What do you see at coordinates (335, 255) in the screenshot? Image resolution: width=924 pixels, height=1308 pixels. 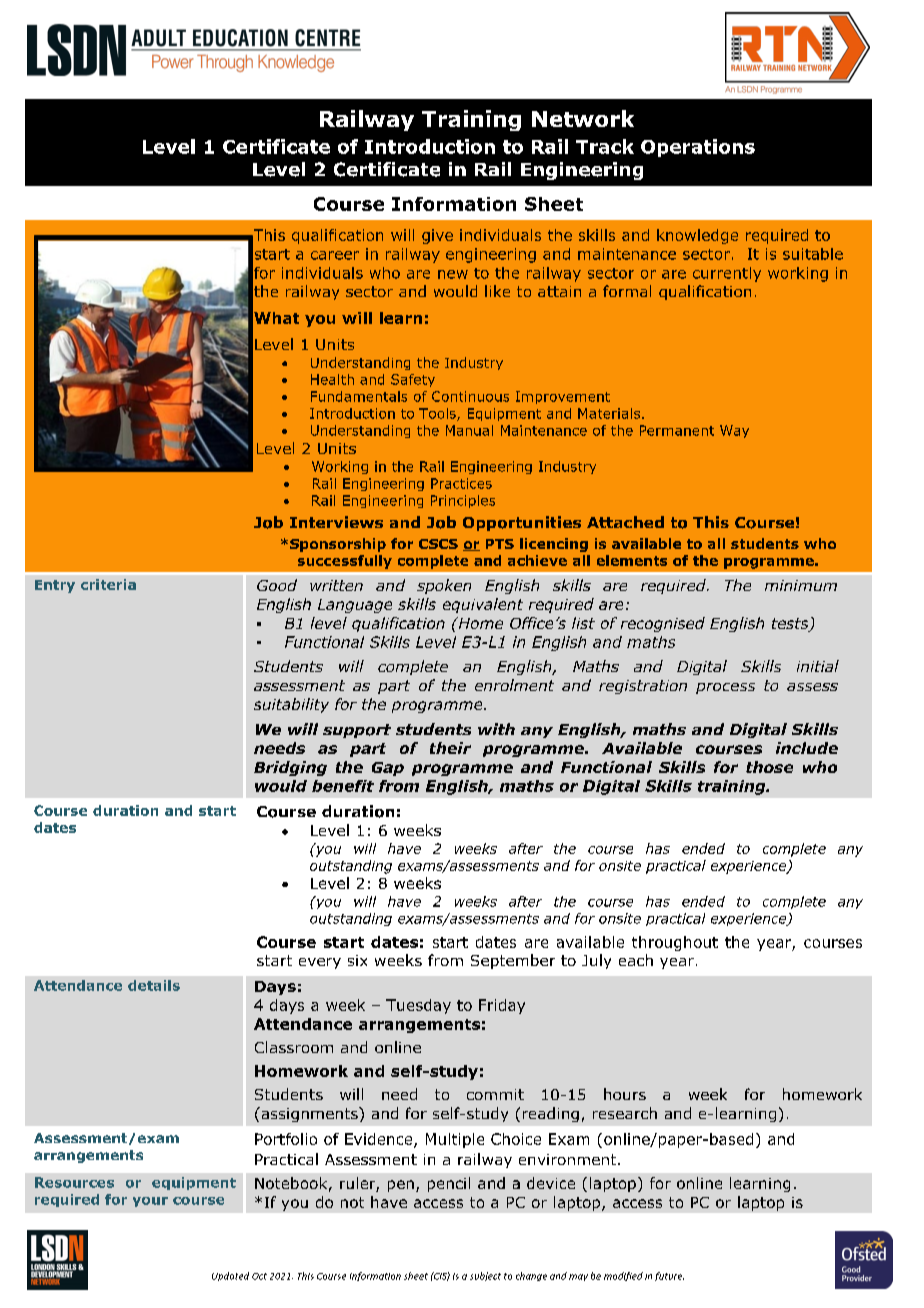 I see `career` at bounding box center [335, 255].
